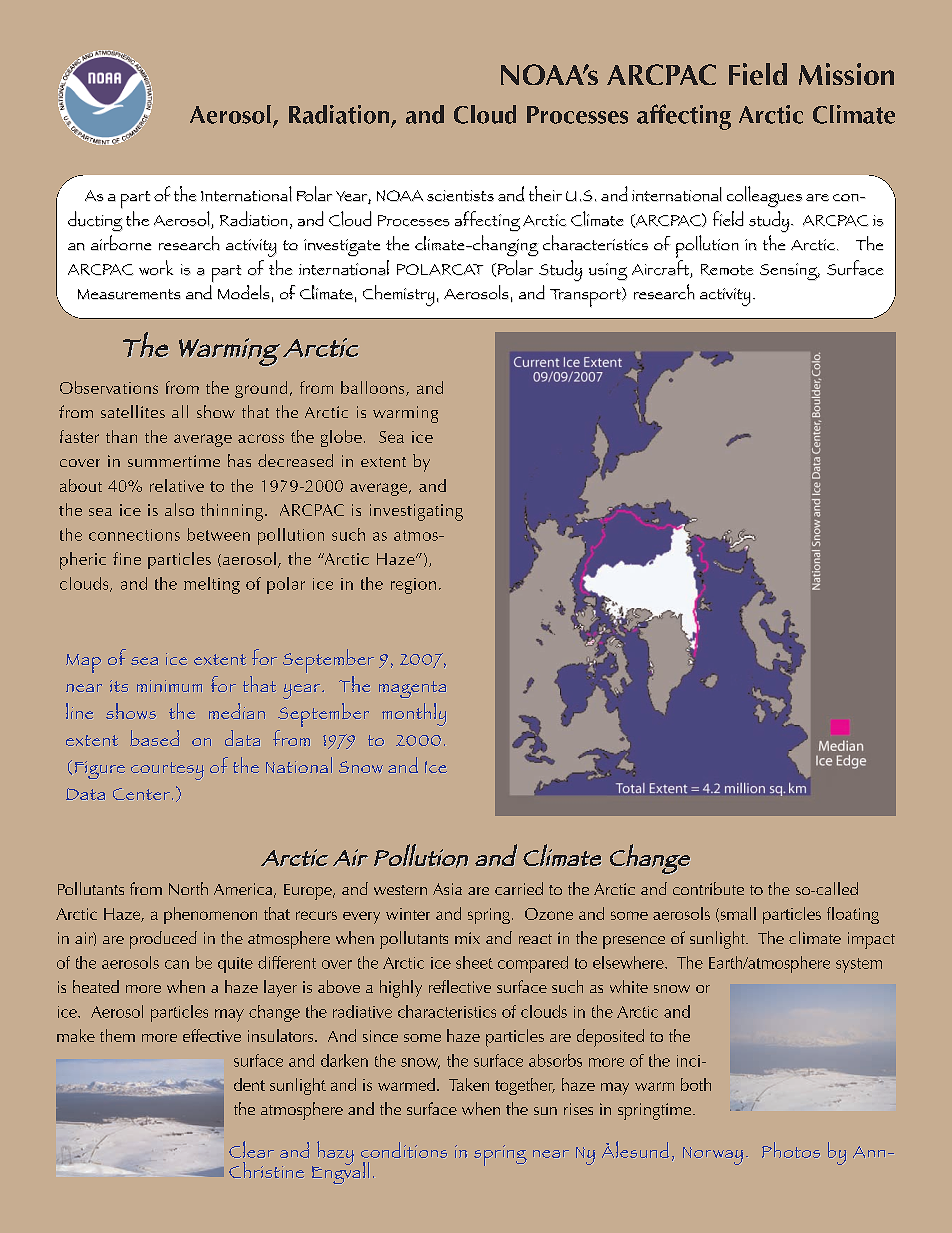  Describe the element at coordinates (413, 586) in the screenshot. I see `region` at that location.
